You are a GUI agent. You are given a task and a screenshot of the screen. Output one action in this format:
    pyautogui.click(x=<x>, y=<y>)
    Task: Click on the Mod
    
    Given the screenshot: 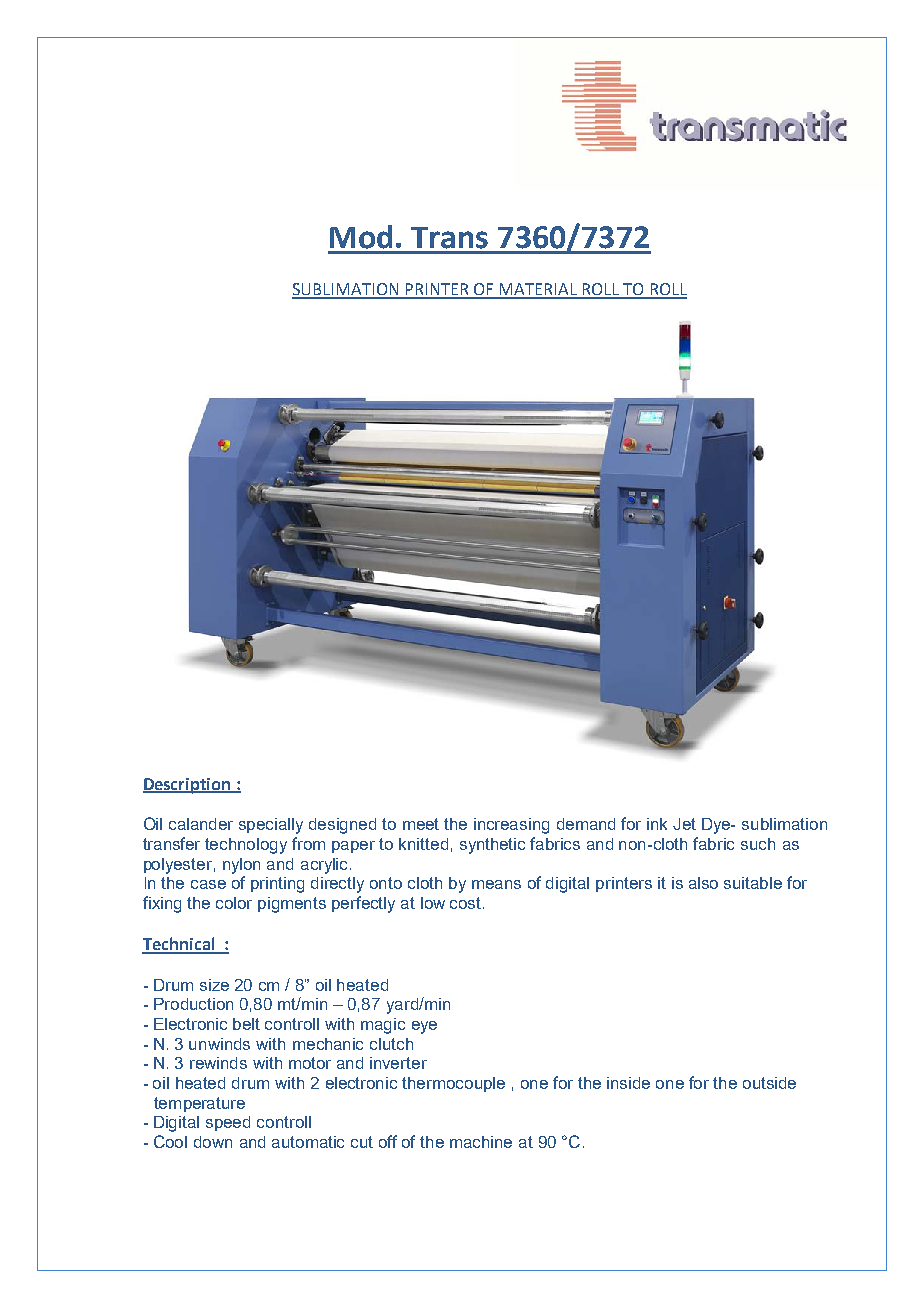 What is the action you would take?
    pyautogui.click(x=361, y=237)
